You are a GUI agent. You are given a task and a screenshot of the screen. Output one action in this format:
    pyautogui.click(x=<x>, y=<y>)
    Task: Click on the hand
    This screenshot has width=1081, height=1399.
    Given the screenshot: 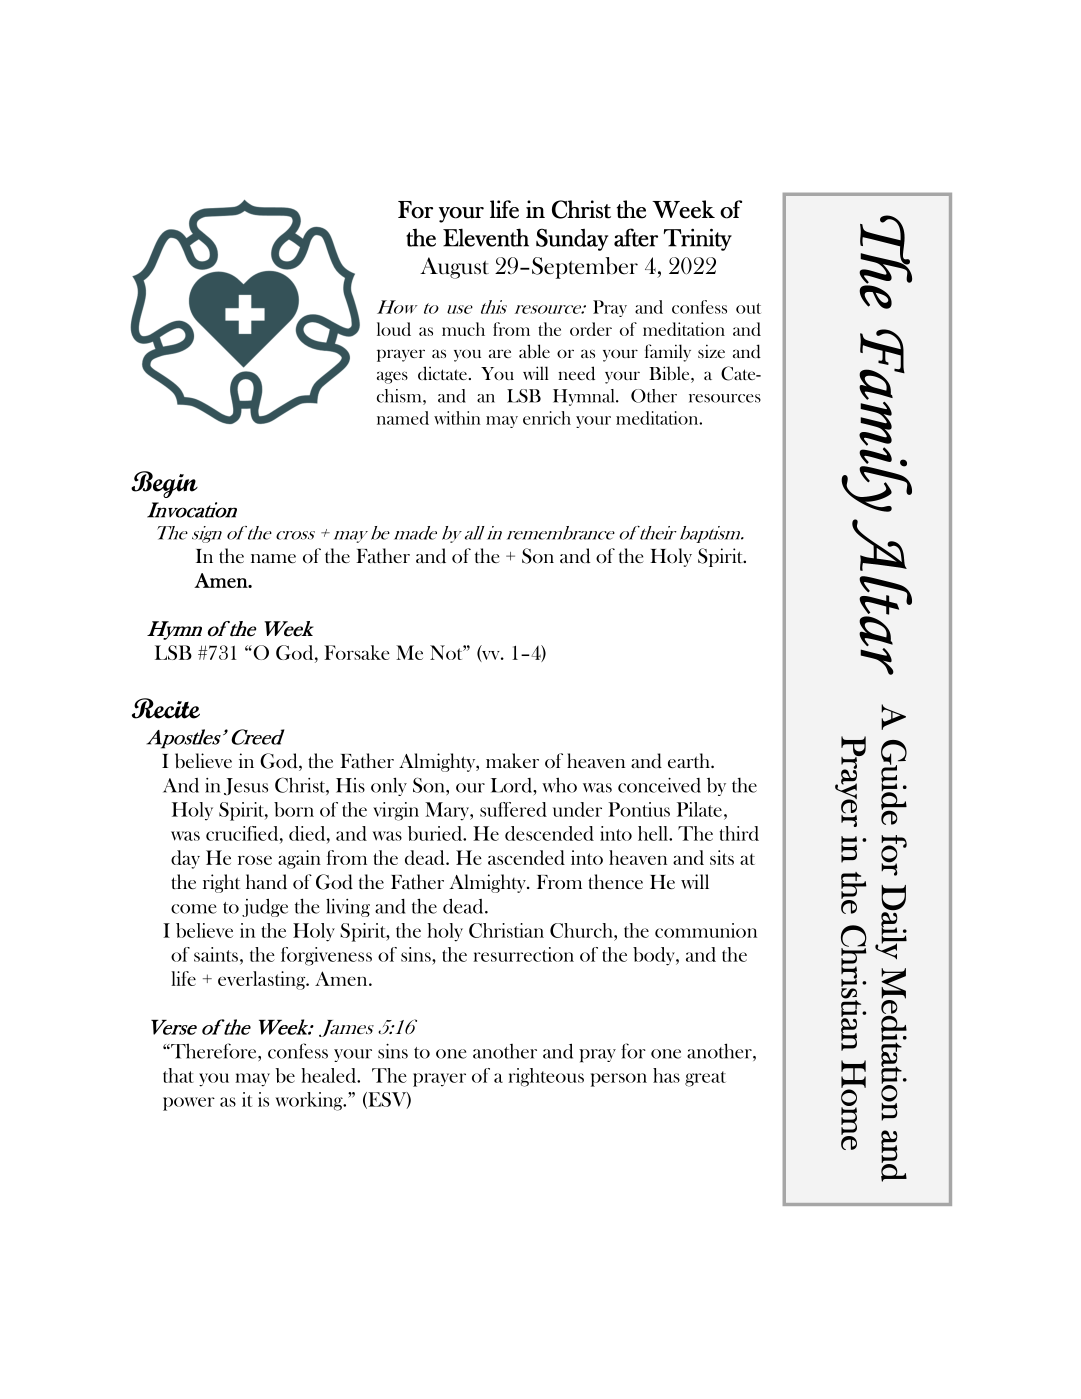 What is the action you would take?
    pyautogui.click(x=266, y=882)
